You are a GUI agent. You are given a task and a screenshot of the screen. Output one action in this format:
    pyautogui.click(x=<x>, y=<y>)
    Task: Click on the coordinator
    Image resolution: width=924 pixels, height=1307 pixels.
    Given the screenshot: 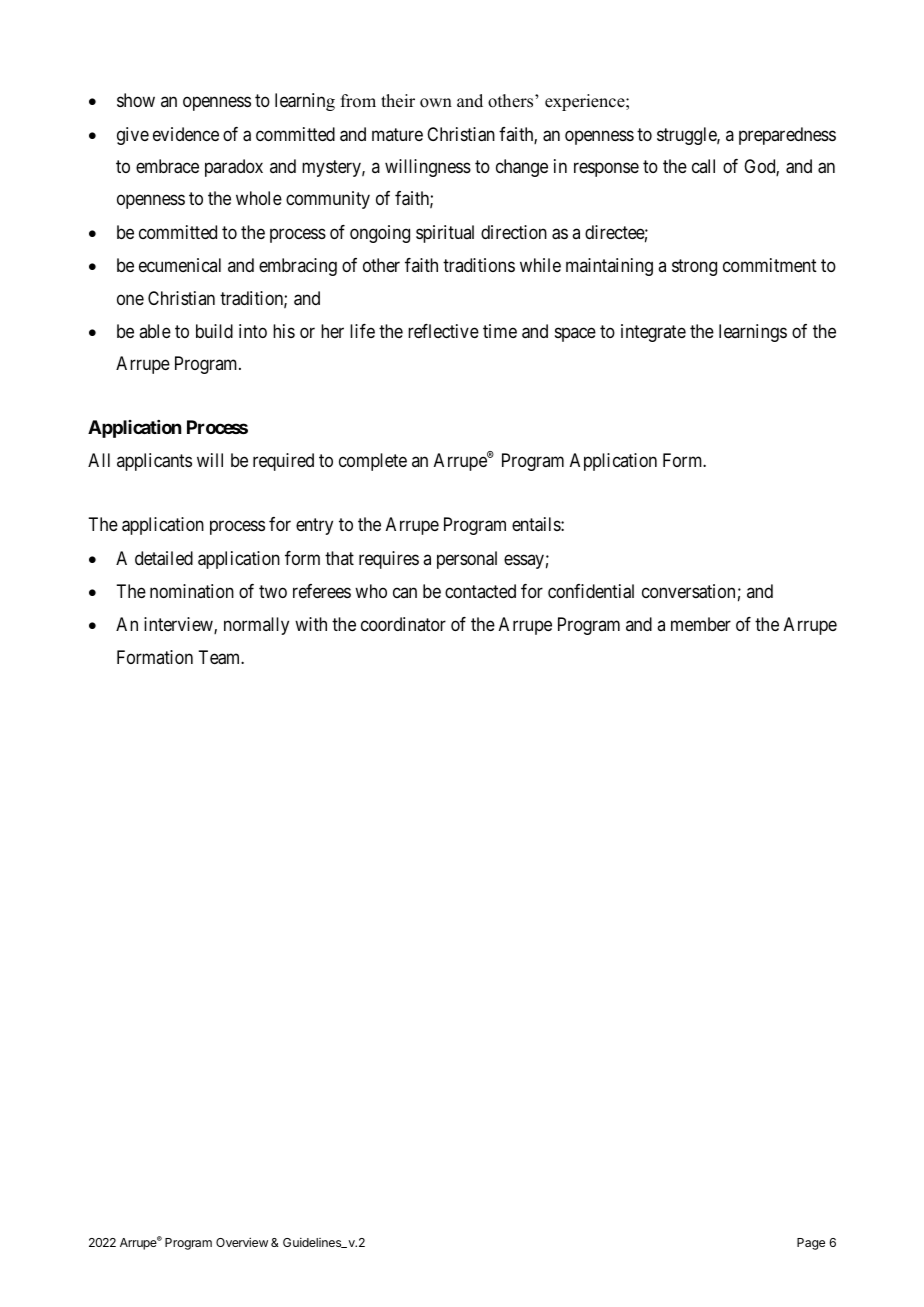 What is the action you would take?
    pyautogui.click(x=403, y=624)
